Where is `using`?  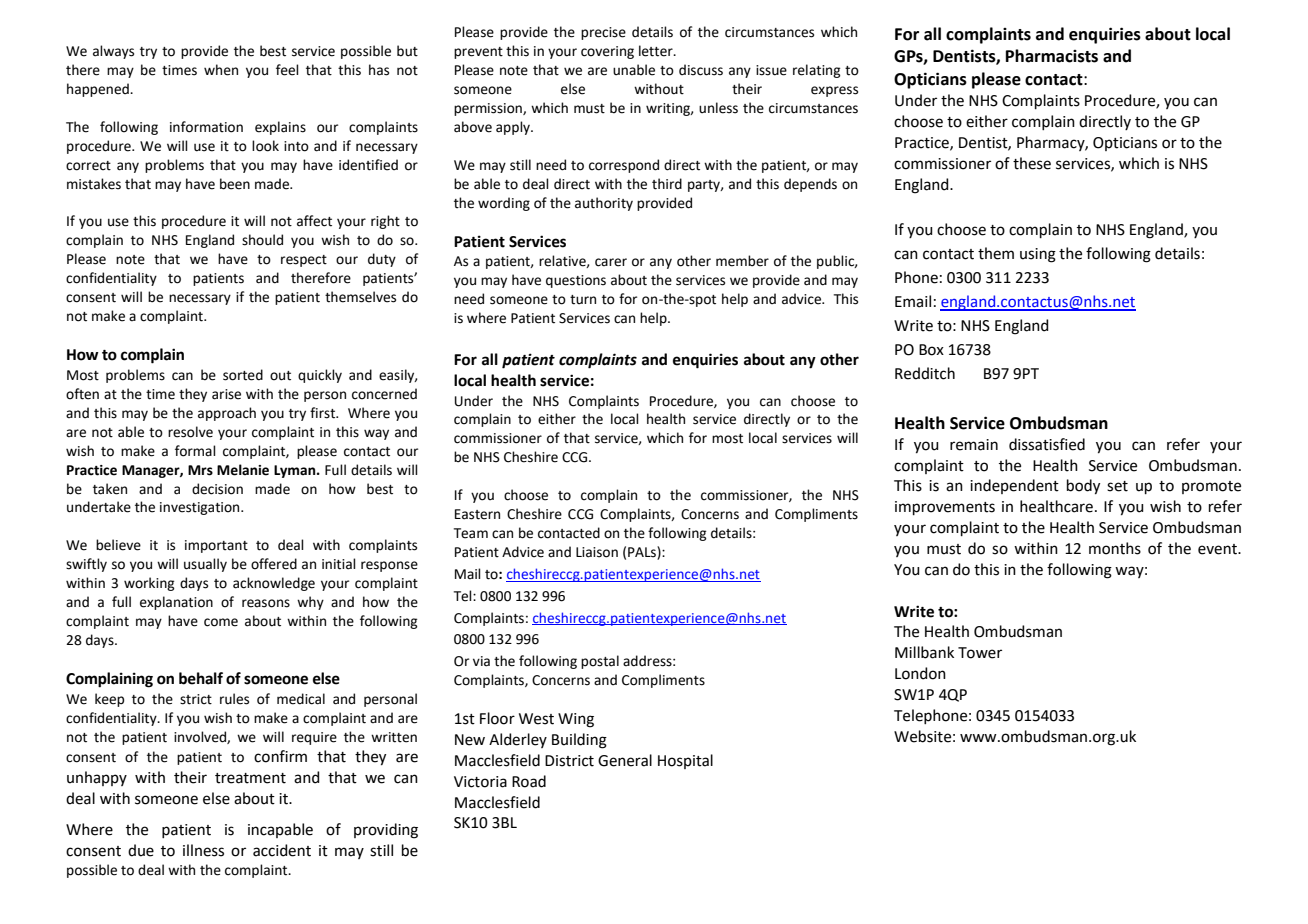
using is located at coordinates (1038, 255).
